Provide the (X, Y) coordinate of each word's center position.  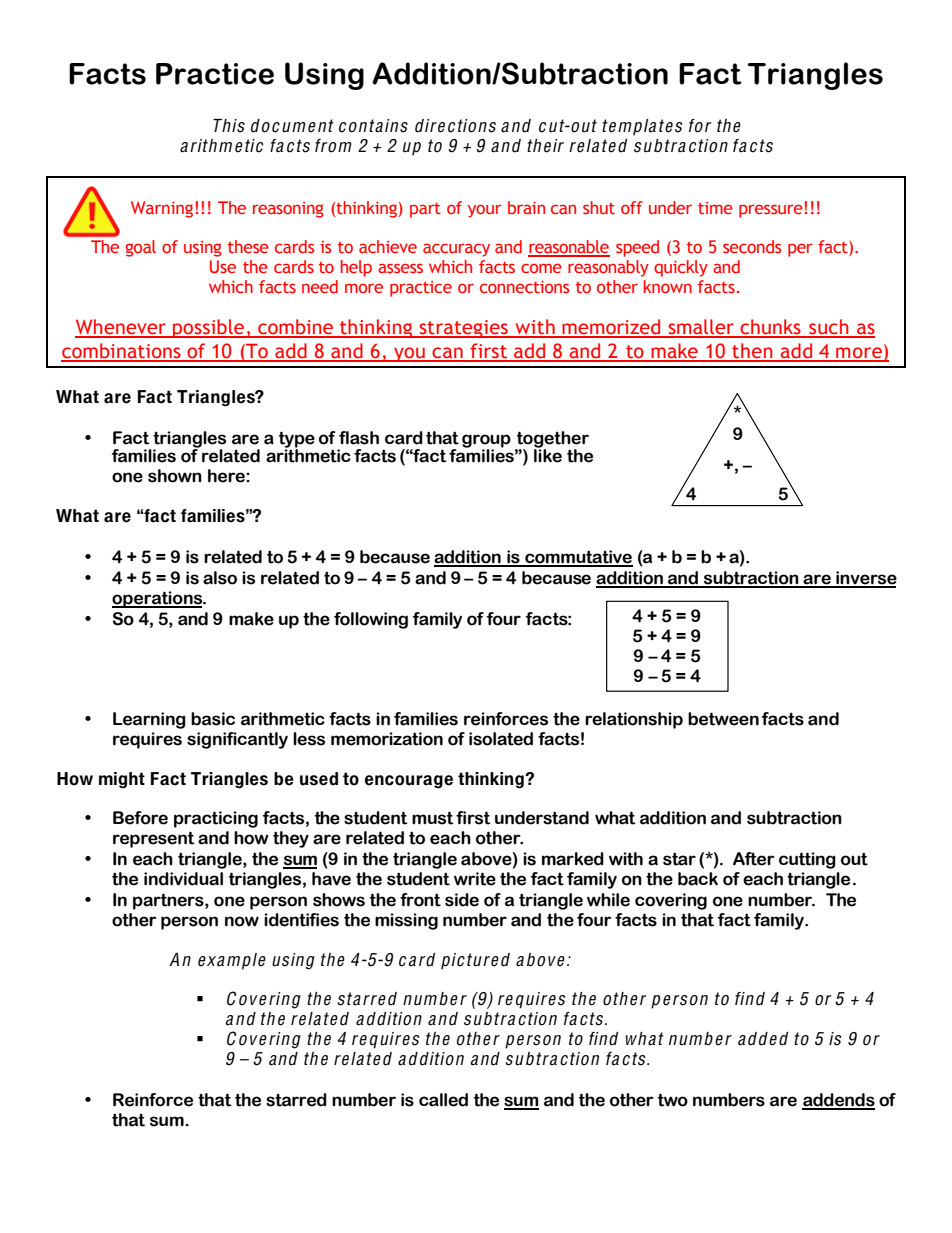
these (248, 246)
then (752, 352)
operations (158, 599)
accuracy (456, 250)
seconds (752, 247)
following (371, 620)
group (486, 442)
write (475, 879)
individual (183, 879)
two (673, 1100)
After (754, 859)
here (227, 476)
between (723, 719)
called (443, 1100)
